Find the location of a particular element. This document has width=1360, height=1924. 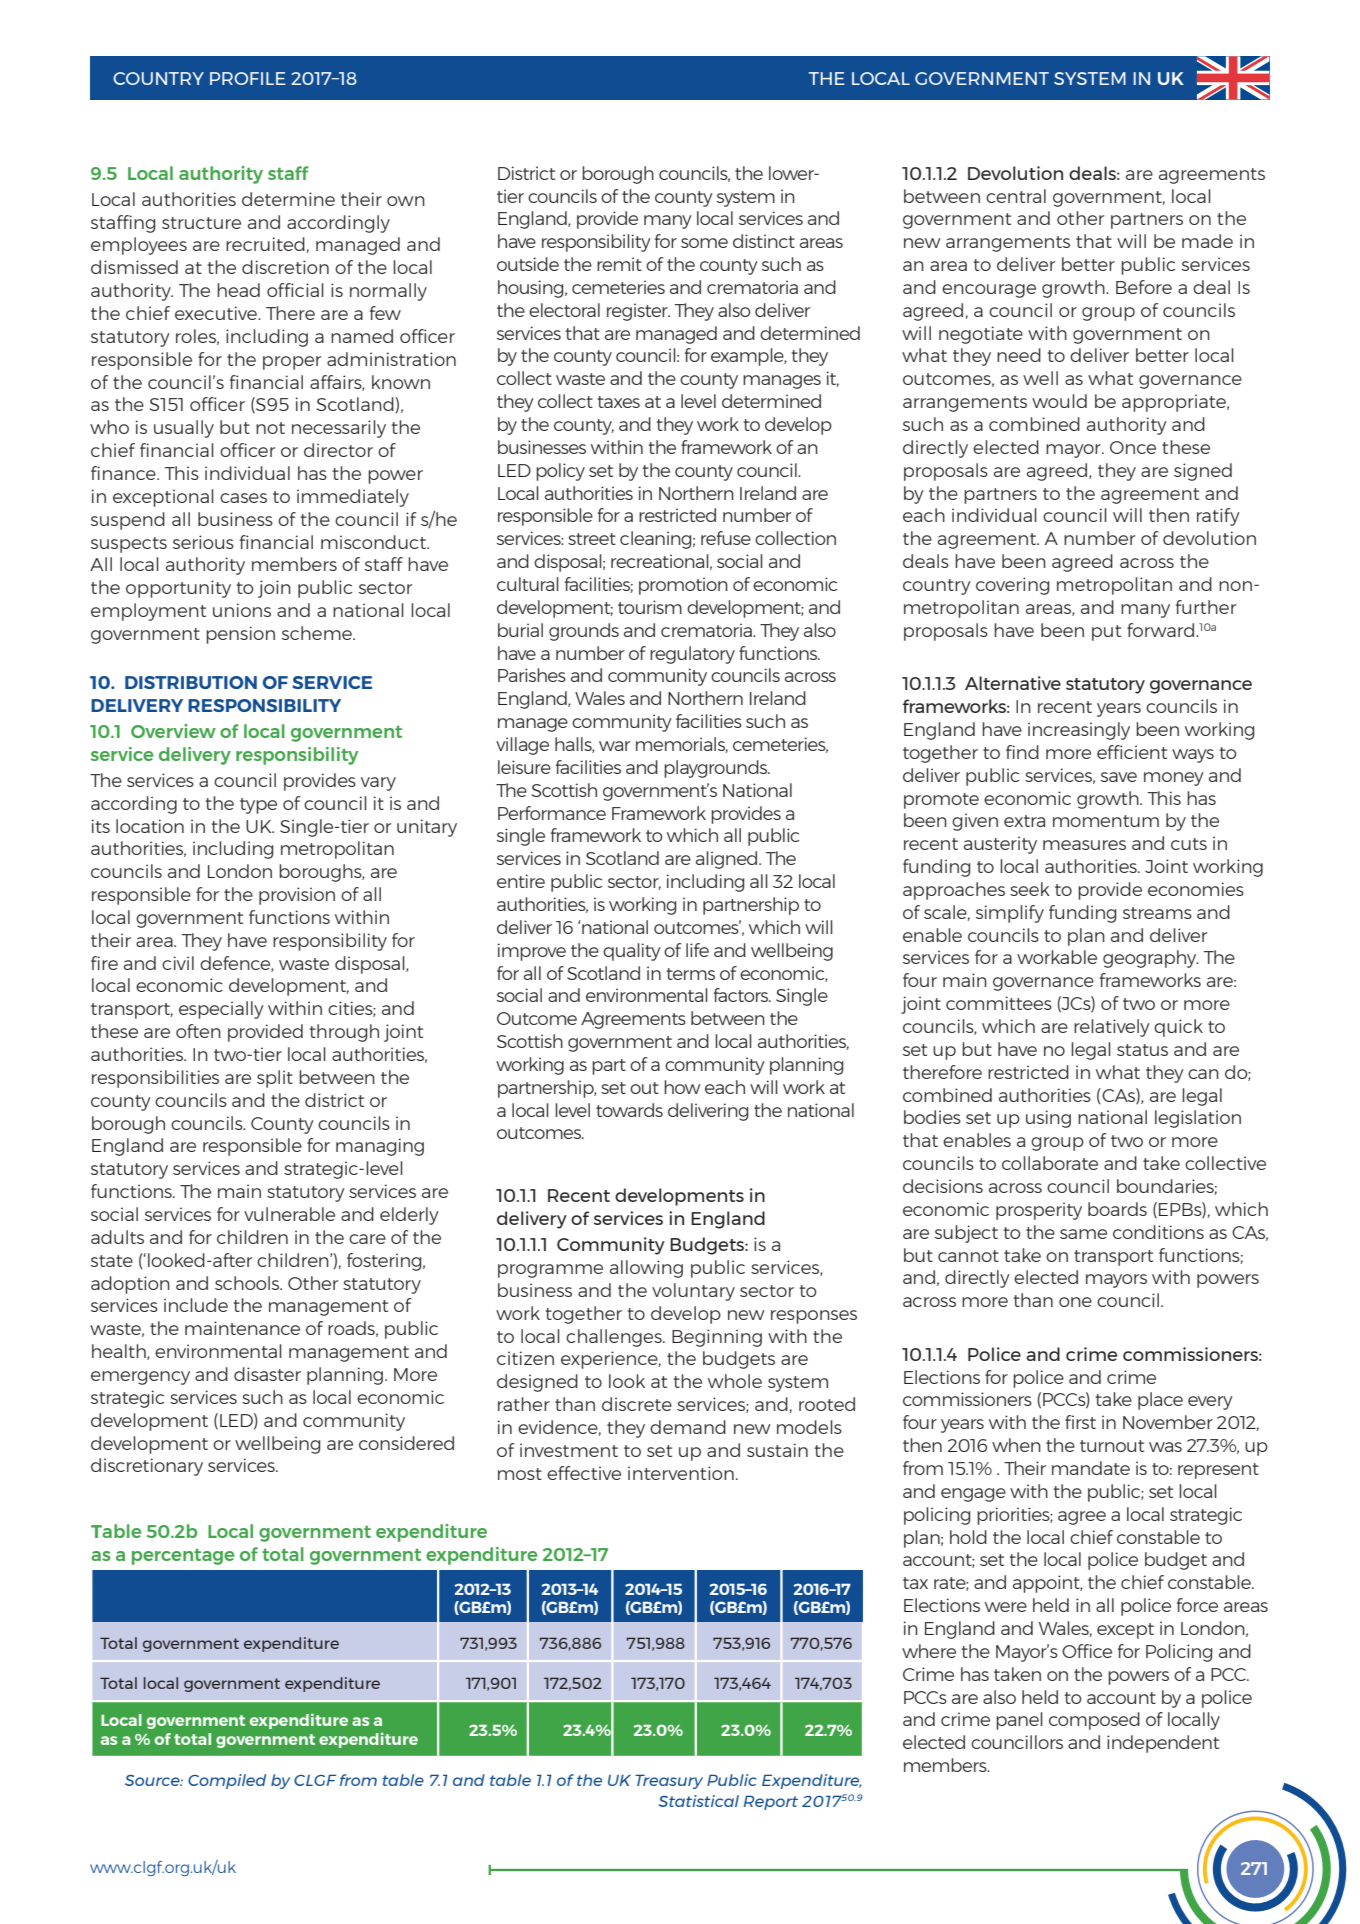

regulatory is located at coordinates (692, 655).
